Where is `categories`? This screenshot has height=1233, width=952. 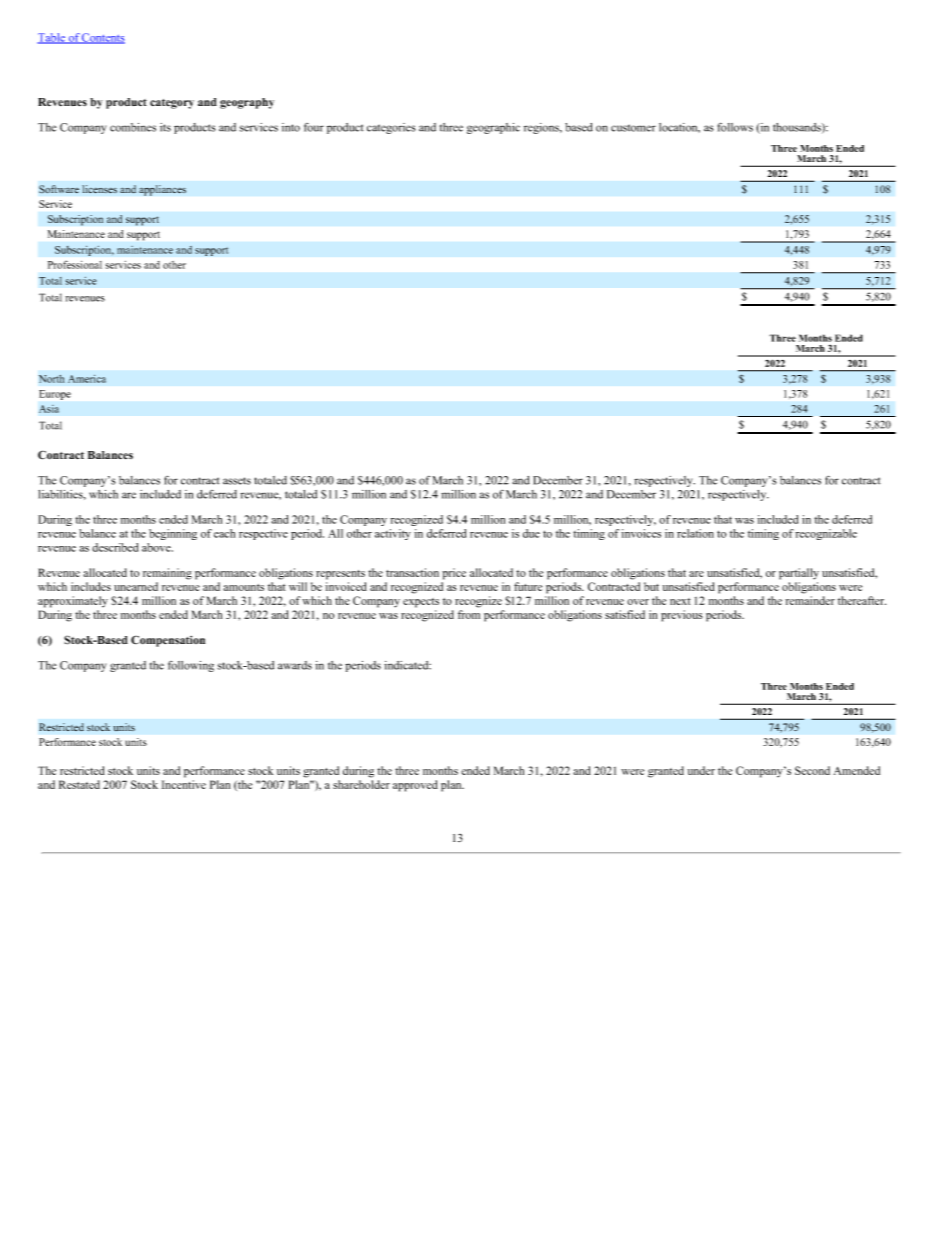 categories is located at coordinates (391, 128).
